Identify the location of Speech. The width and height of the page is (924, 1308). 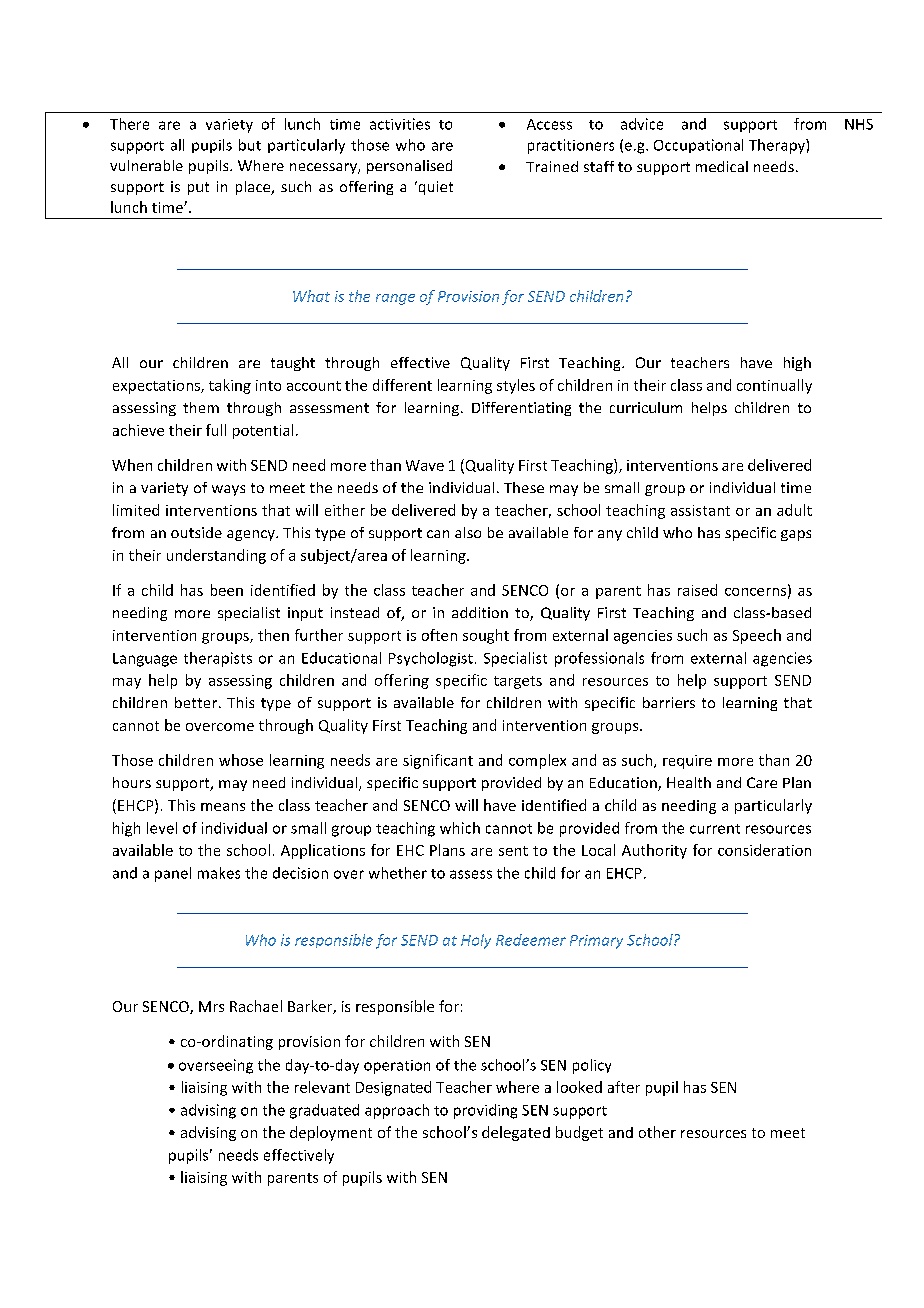
(757, 636).
